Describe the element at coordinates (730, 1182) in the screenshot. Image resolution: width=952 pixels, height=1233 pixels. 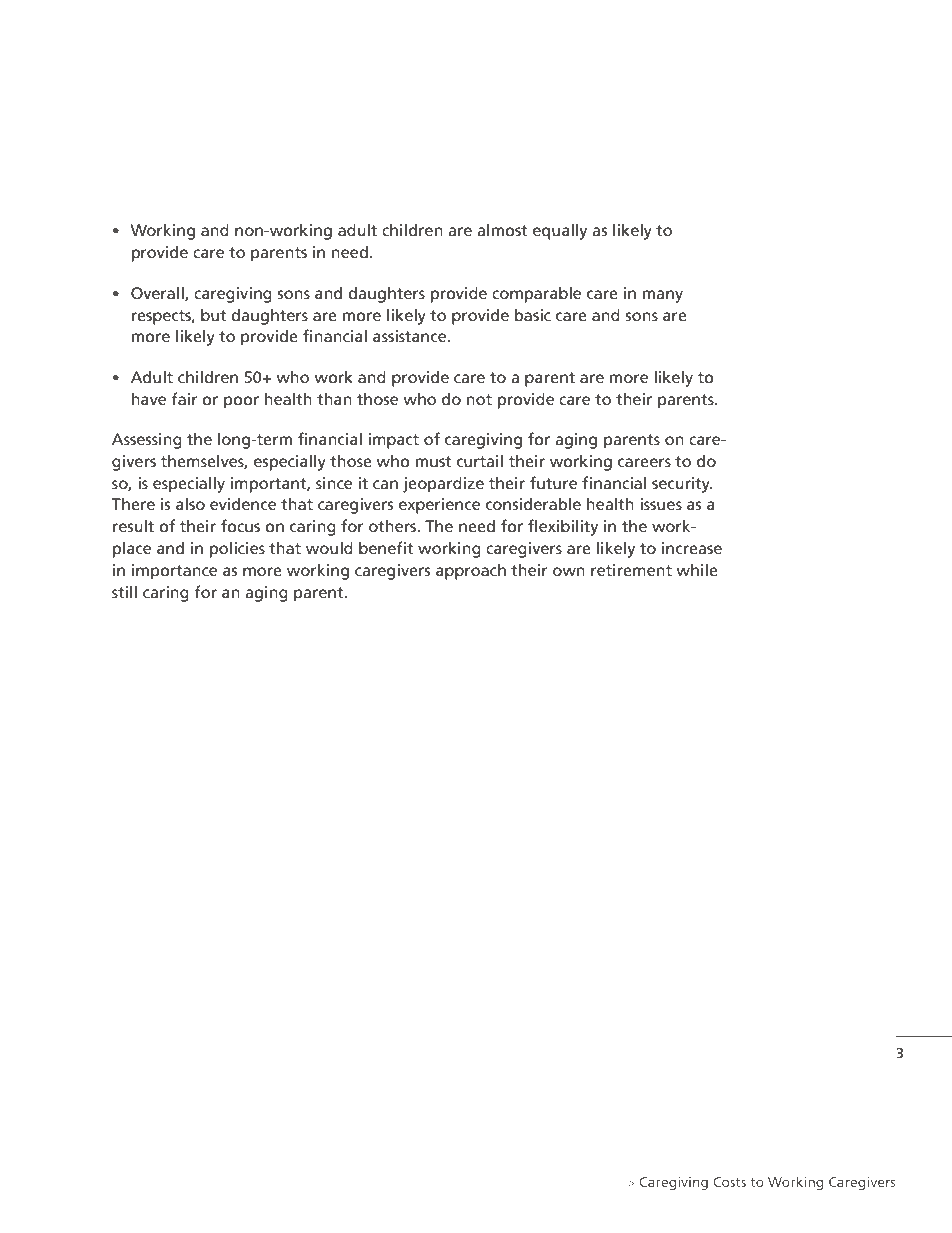
I see `Costs` at that location.
